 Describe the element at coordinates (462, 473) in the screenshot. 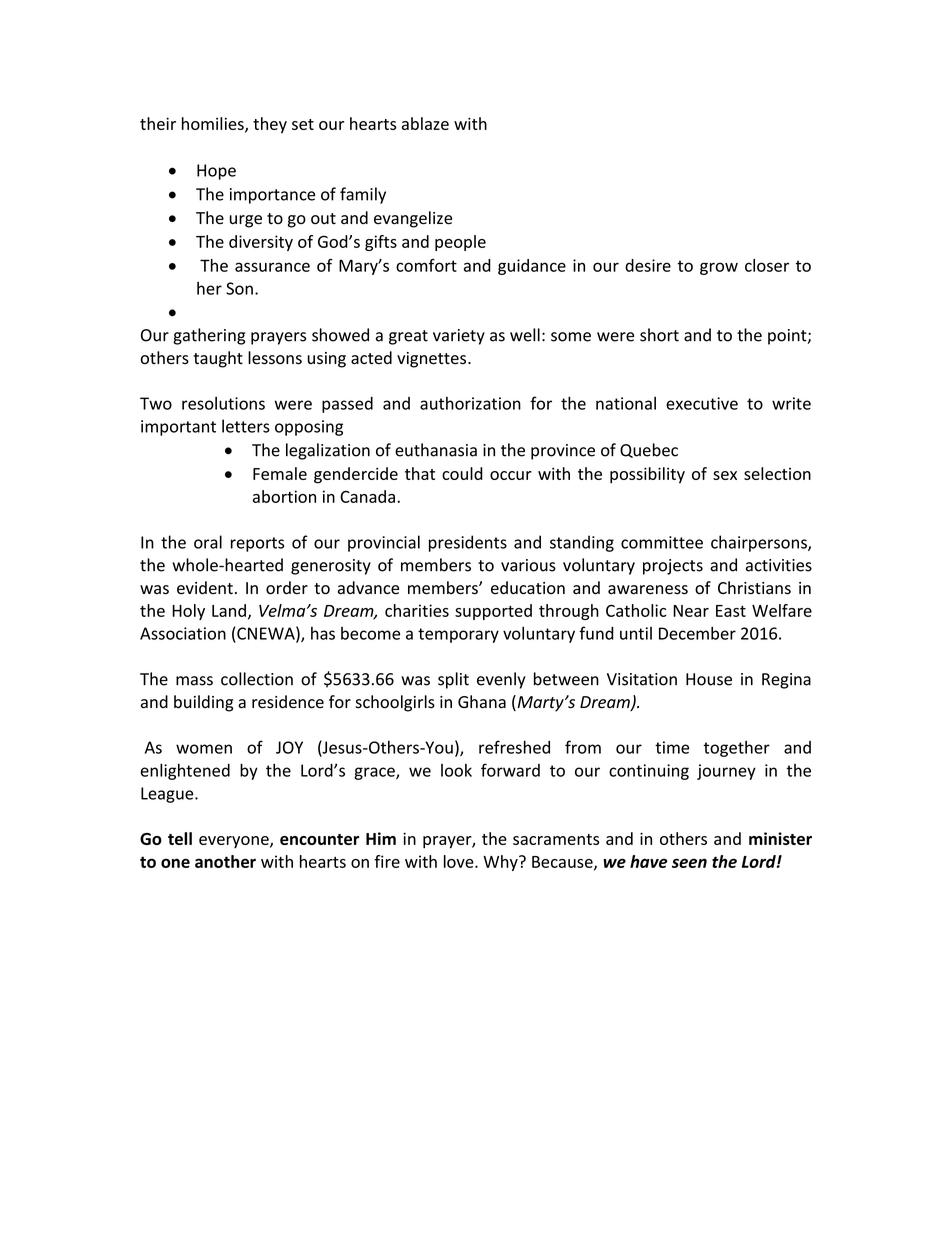

I see `could` at that location.
